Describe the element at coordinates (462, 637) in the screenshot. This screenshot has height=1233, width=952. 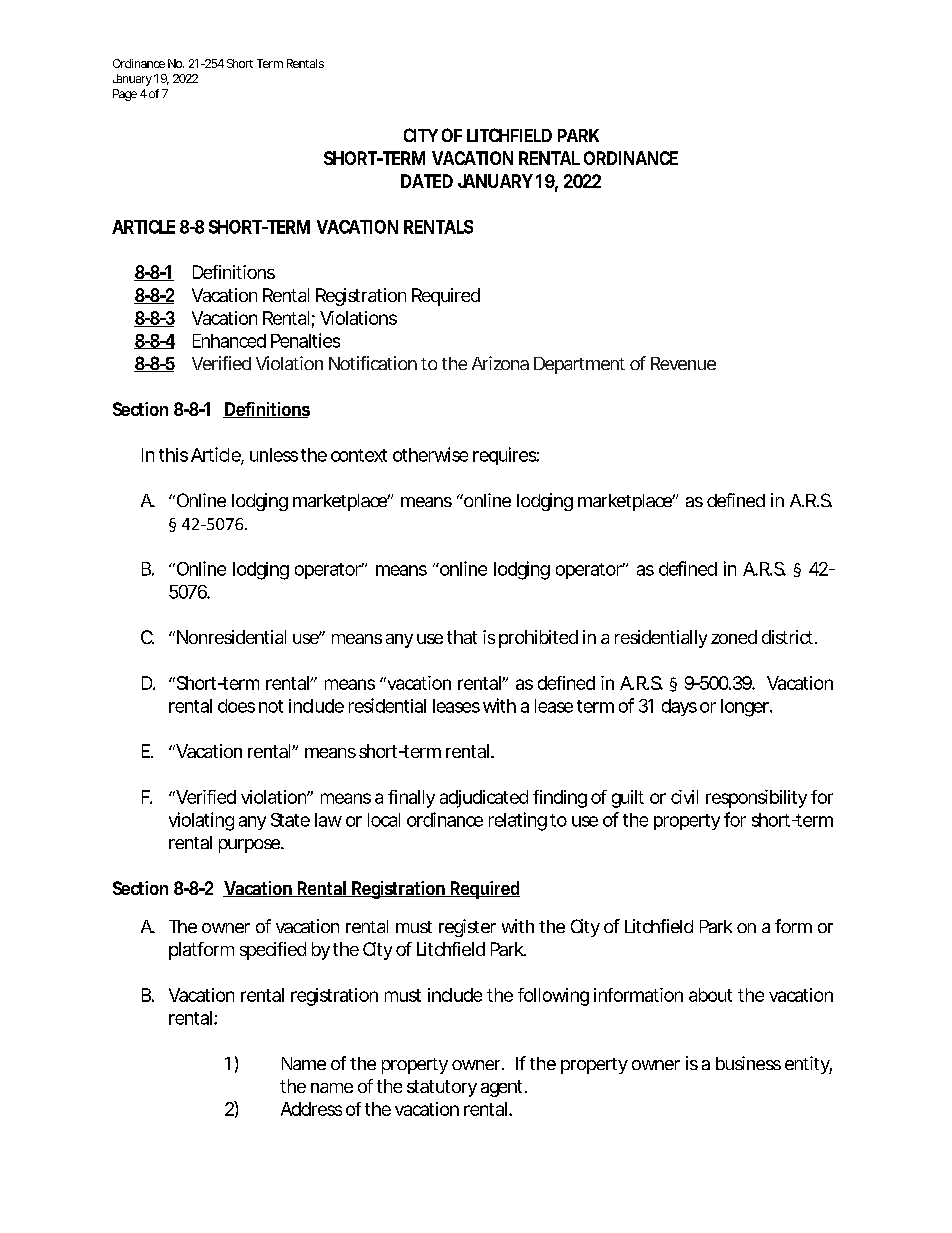
I see `that` at that location.
